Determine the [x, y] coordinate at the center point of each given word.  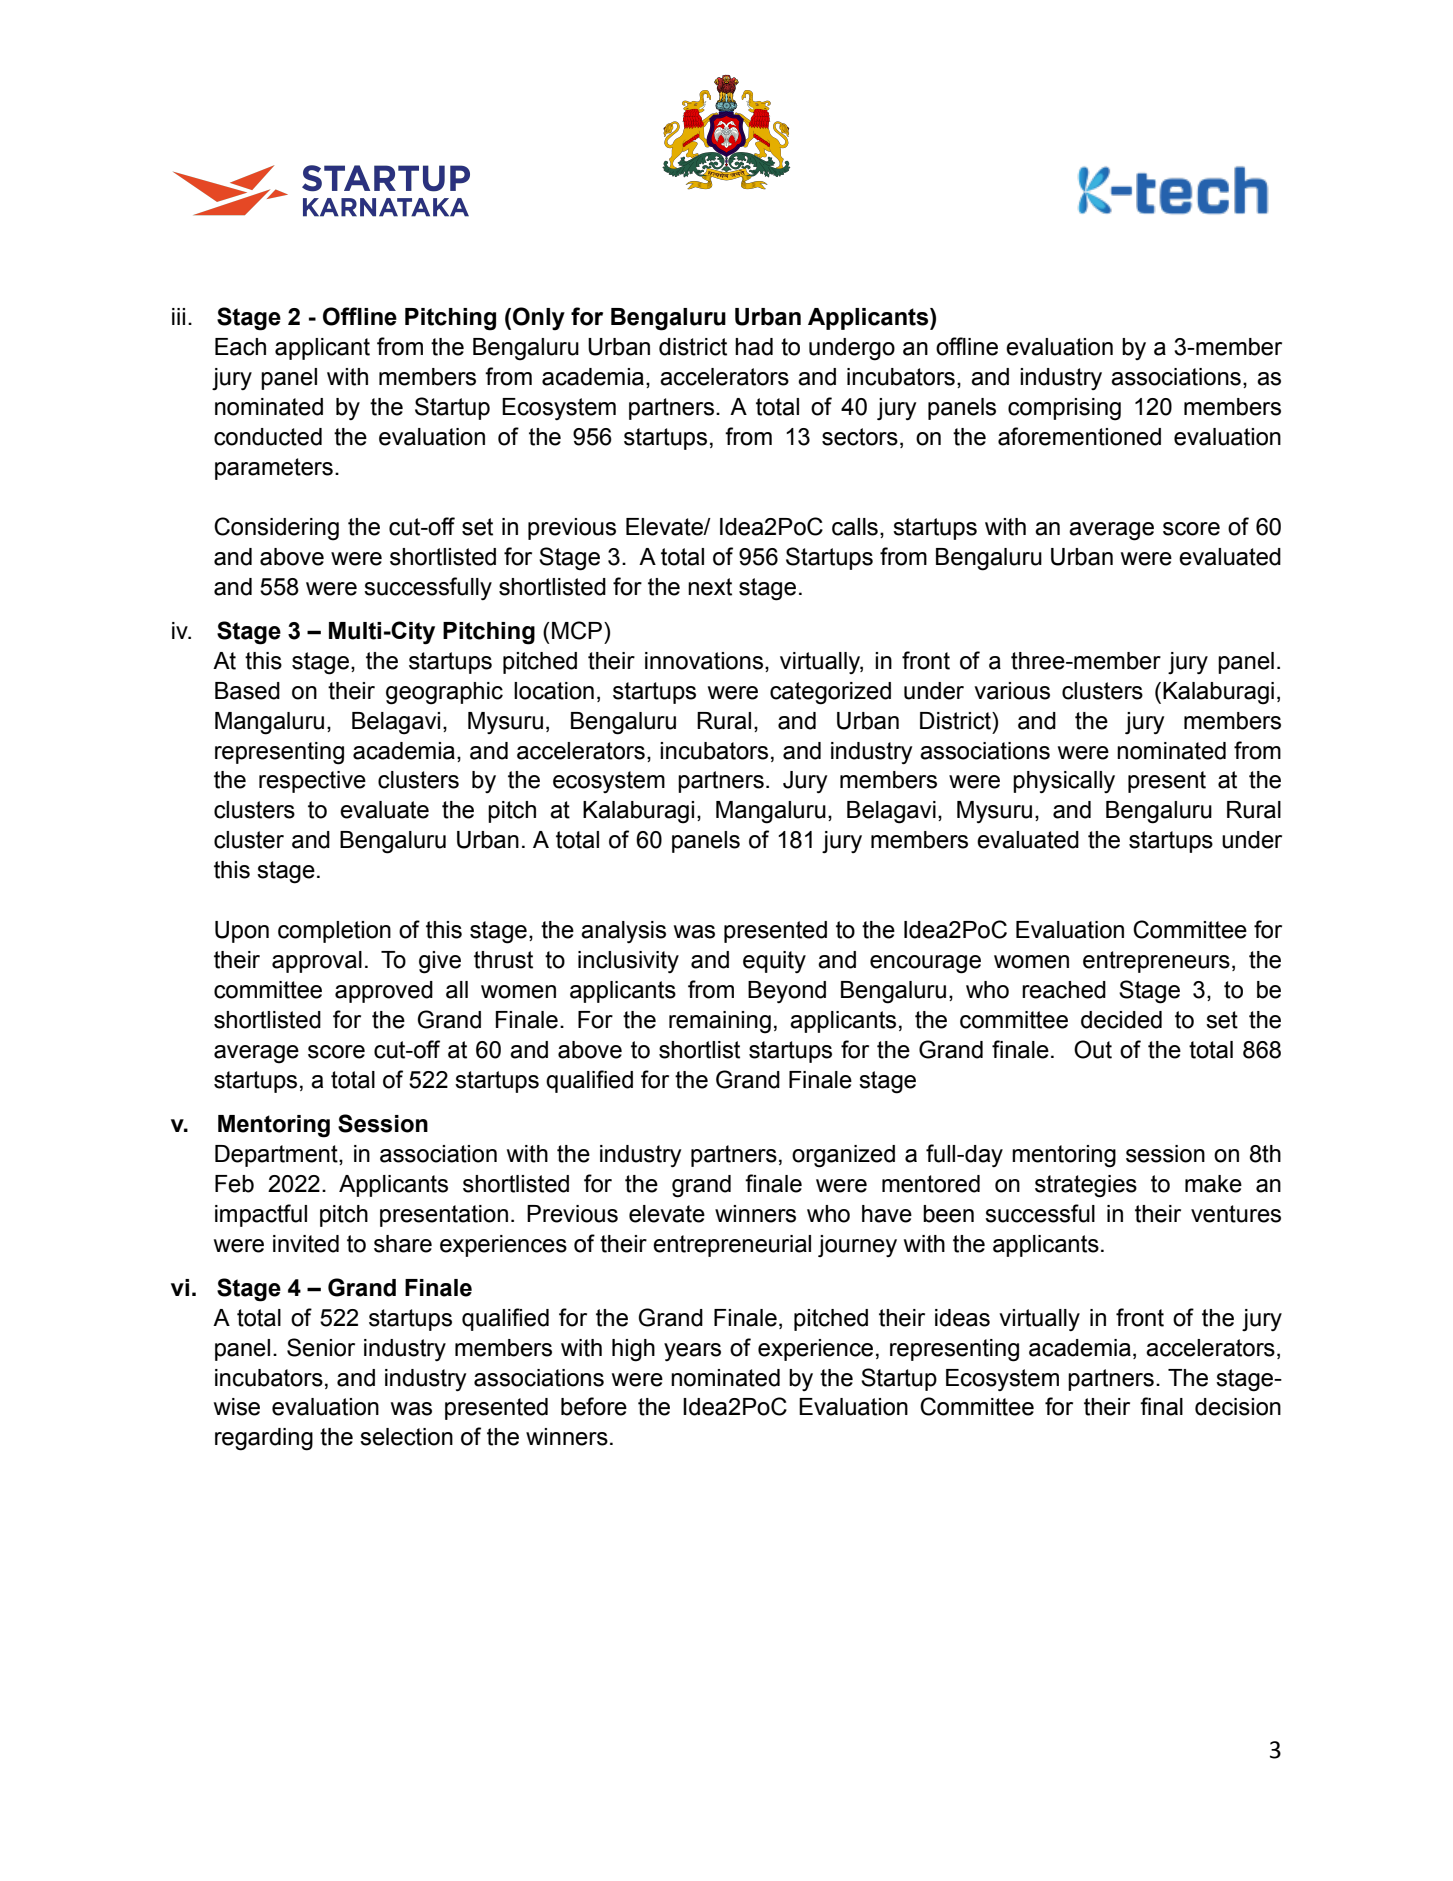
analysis [623, 932]
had [754, 347]
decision [1238, 1407]
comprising [1064, 409]
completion [334, 932]
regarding [264, 1439]
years [692, 1352]
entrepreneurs [1156, 962]
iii [178, 316]
